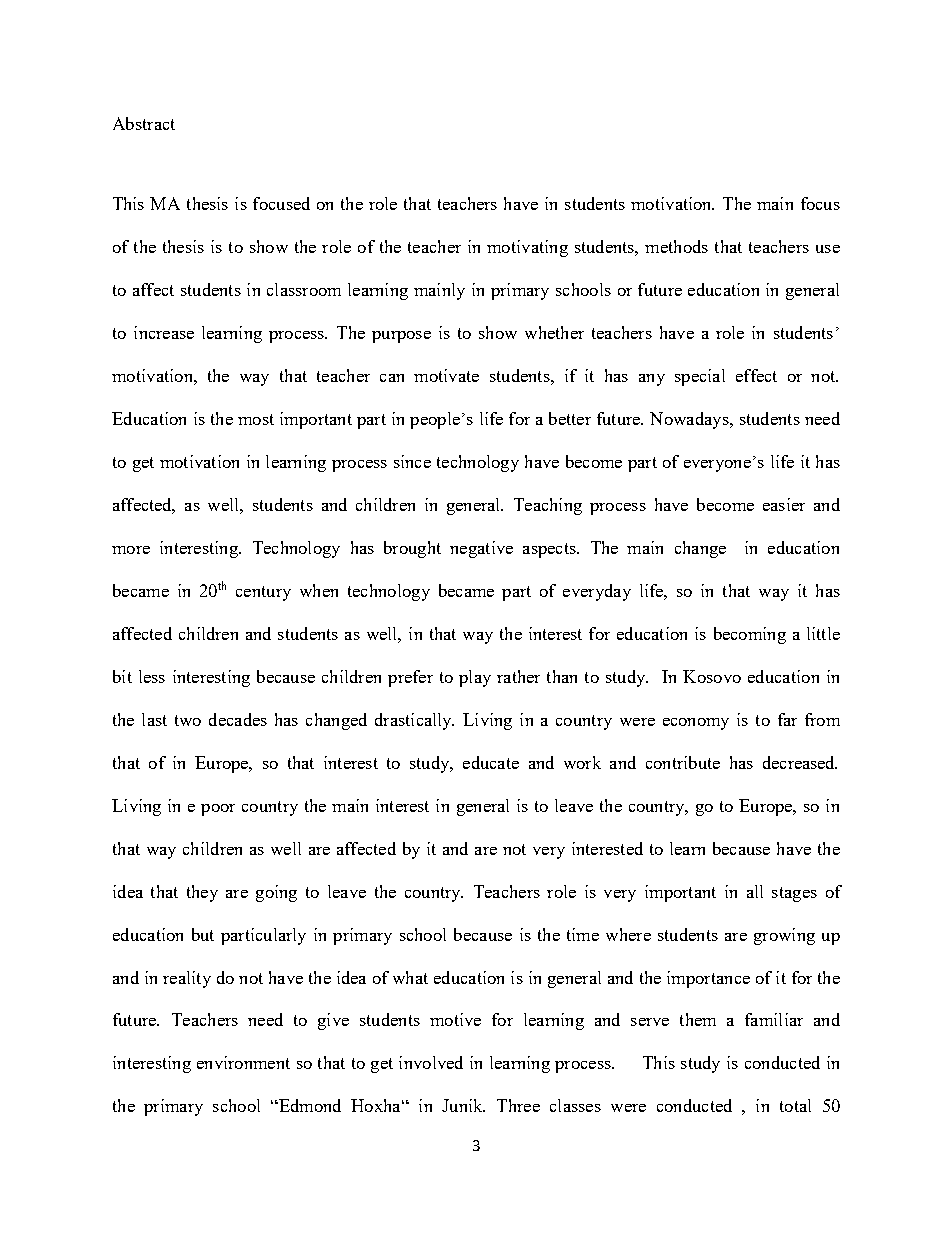 The width and height of the screenshot is (952, 1233). What do you see at coordinates (676, 246) in the screenshot?
I see `methods` at bounding box center [676, 246].
